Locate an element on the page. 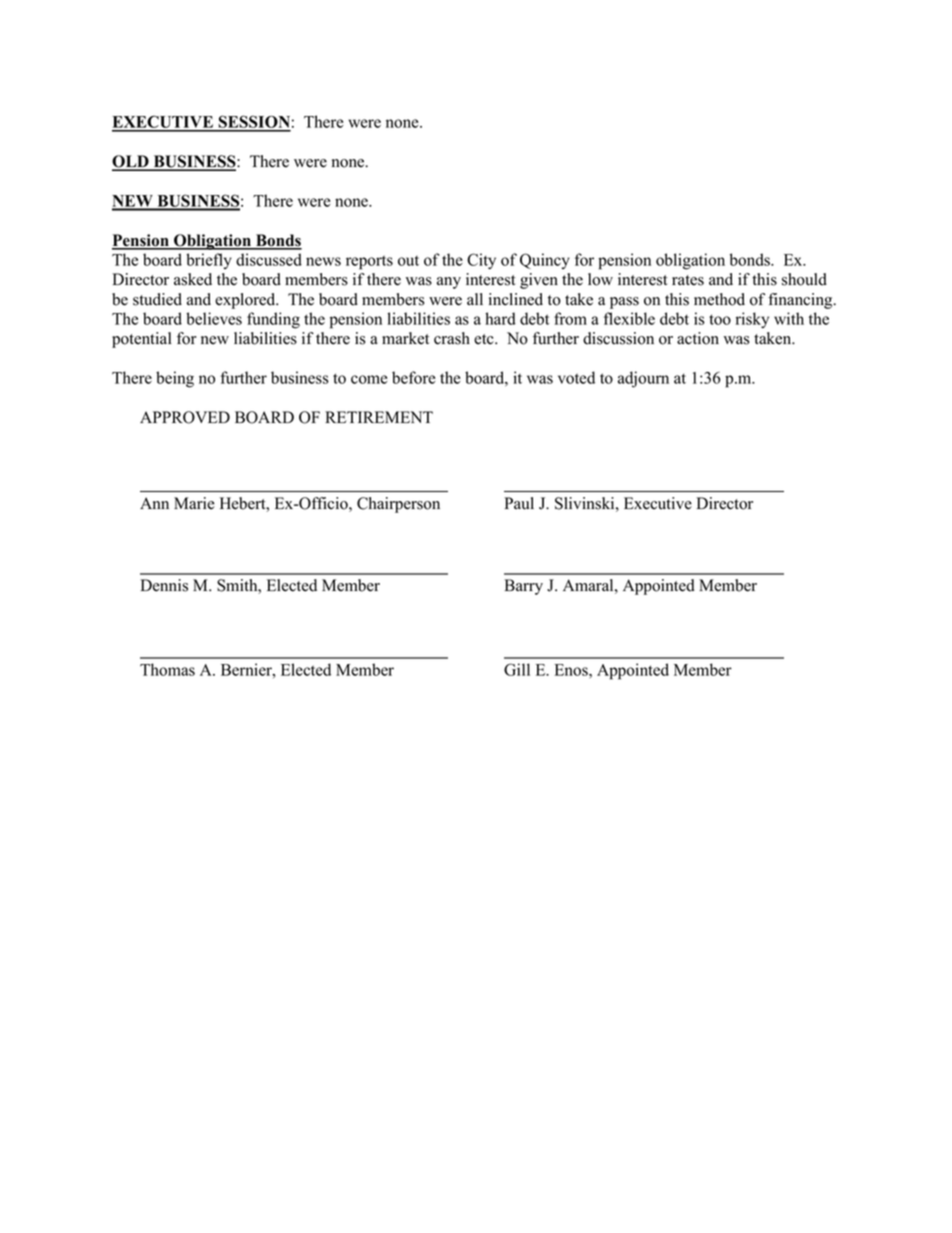 The image size is (952, 1233). City is located at coordinates (481, 261).
